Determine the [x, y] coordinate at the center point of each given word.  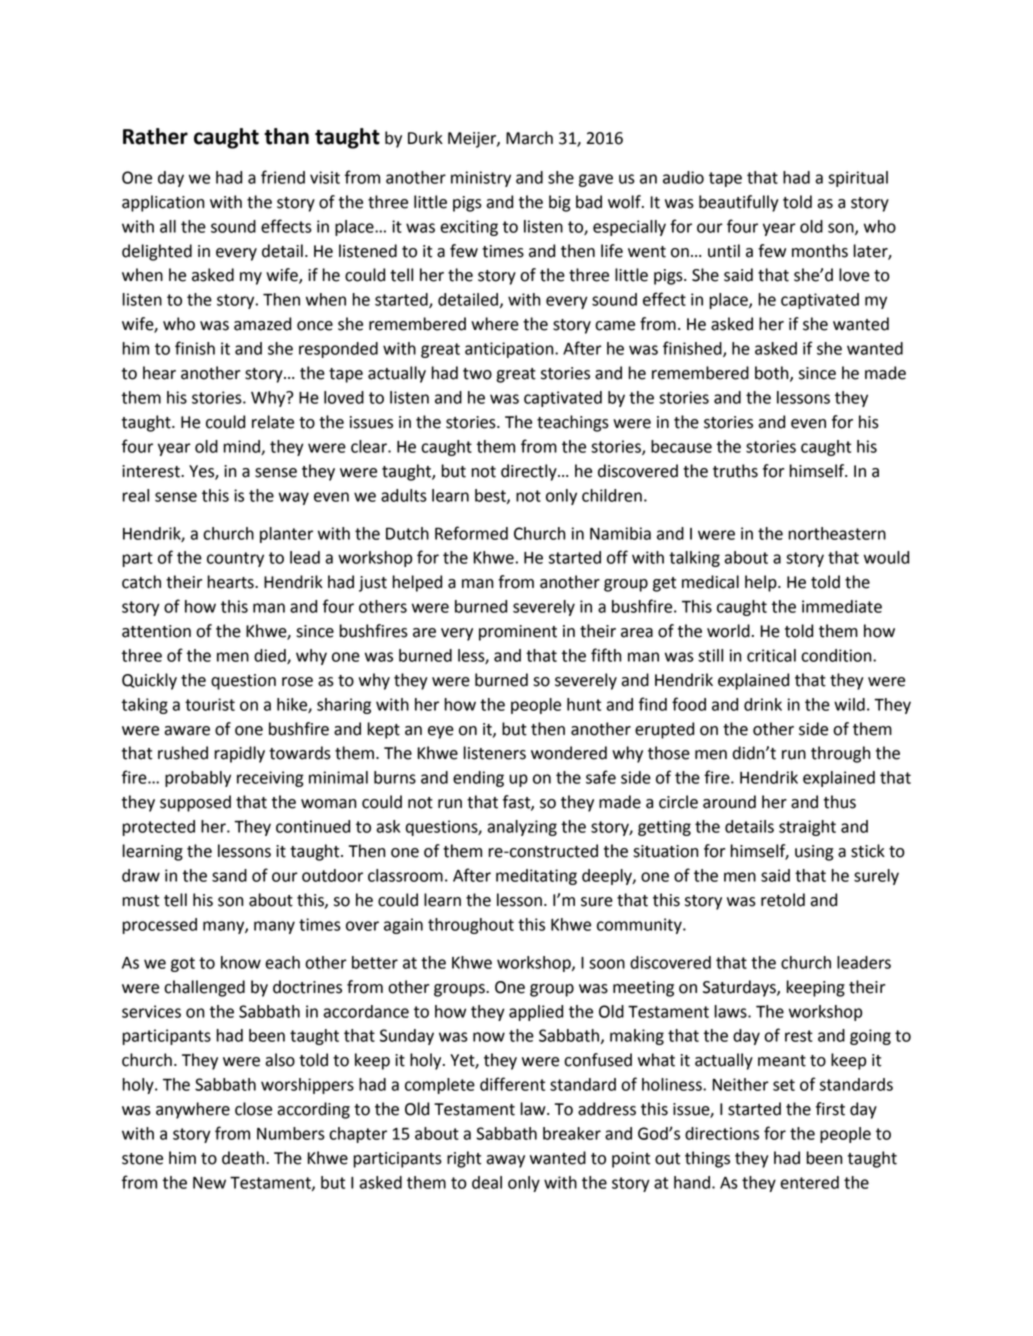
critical [771, 655]
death [244, 1158]
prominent [518, 633]
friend [283, 177]
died [271, 656]
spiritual [858, 179]
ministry [481, 179]
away [505, 1161]
